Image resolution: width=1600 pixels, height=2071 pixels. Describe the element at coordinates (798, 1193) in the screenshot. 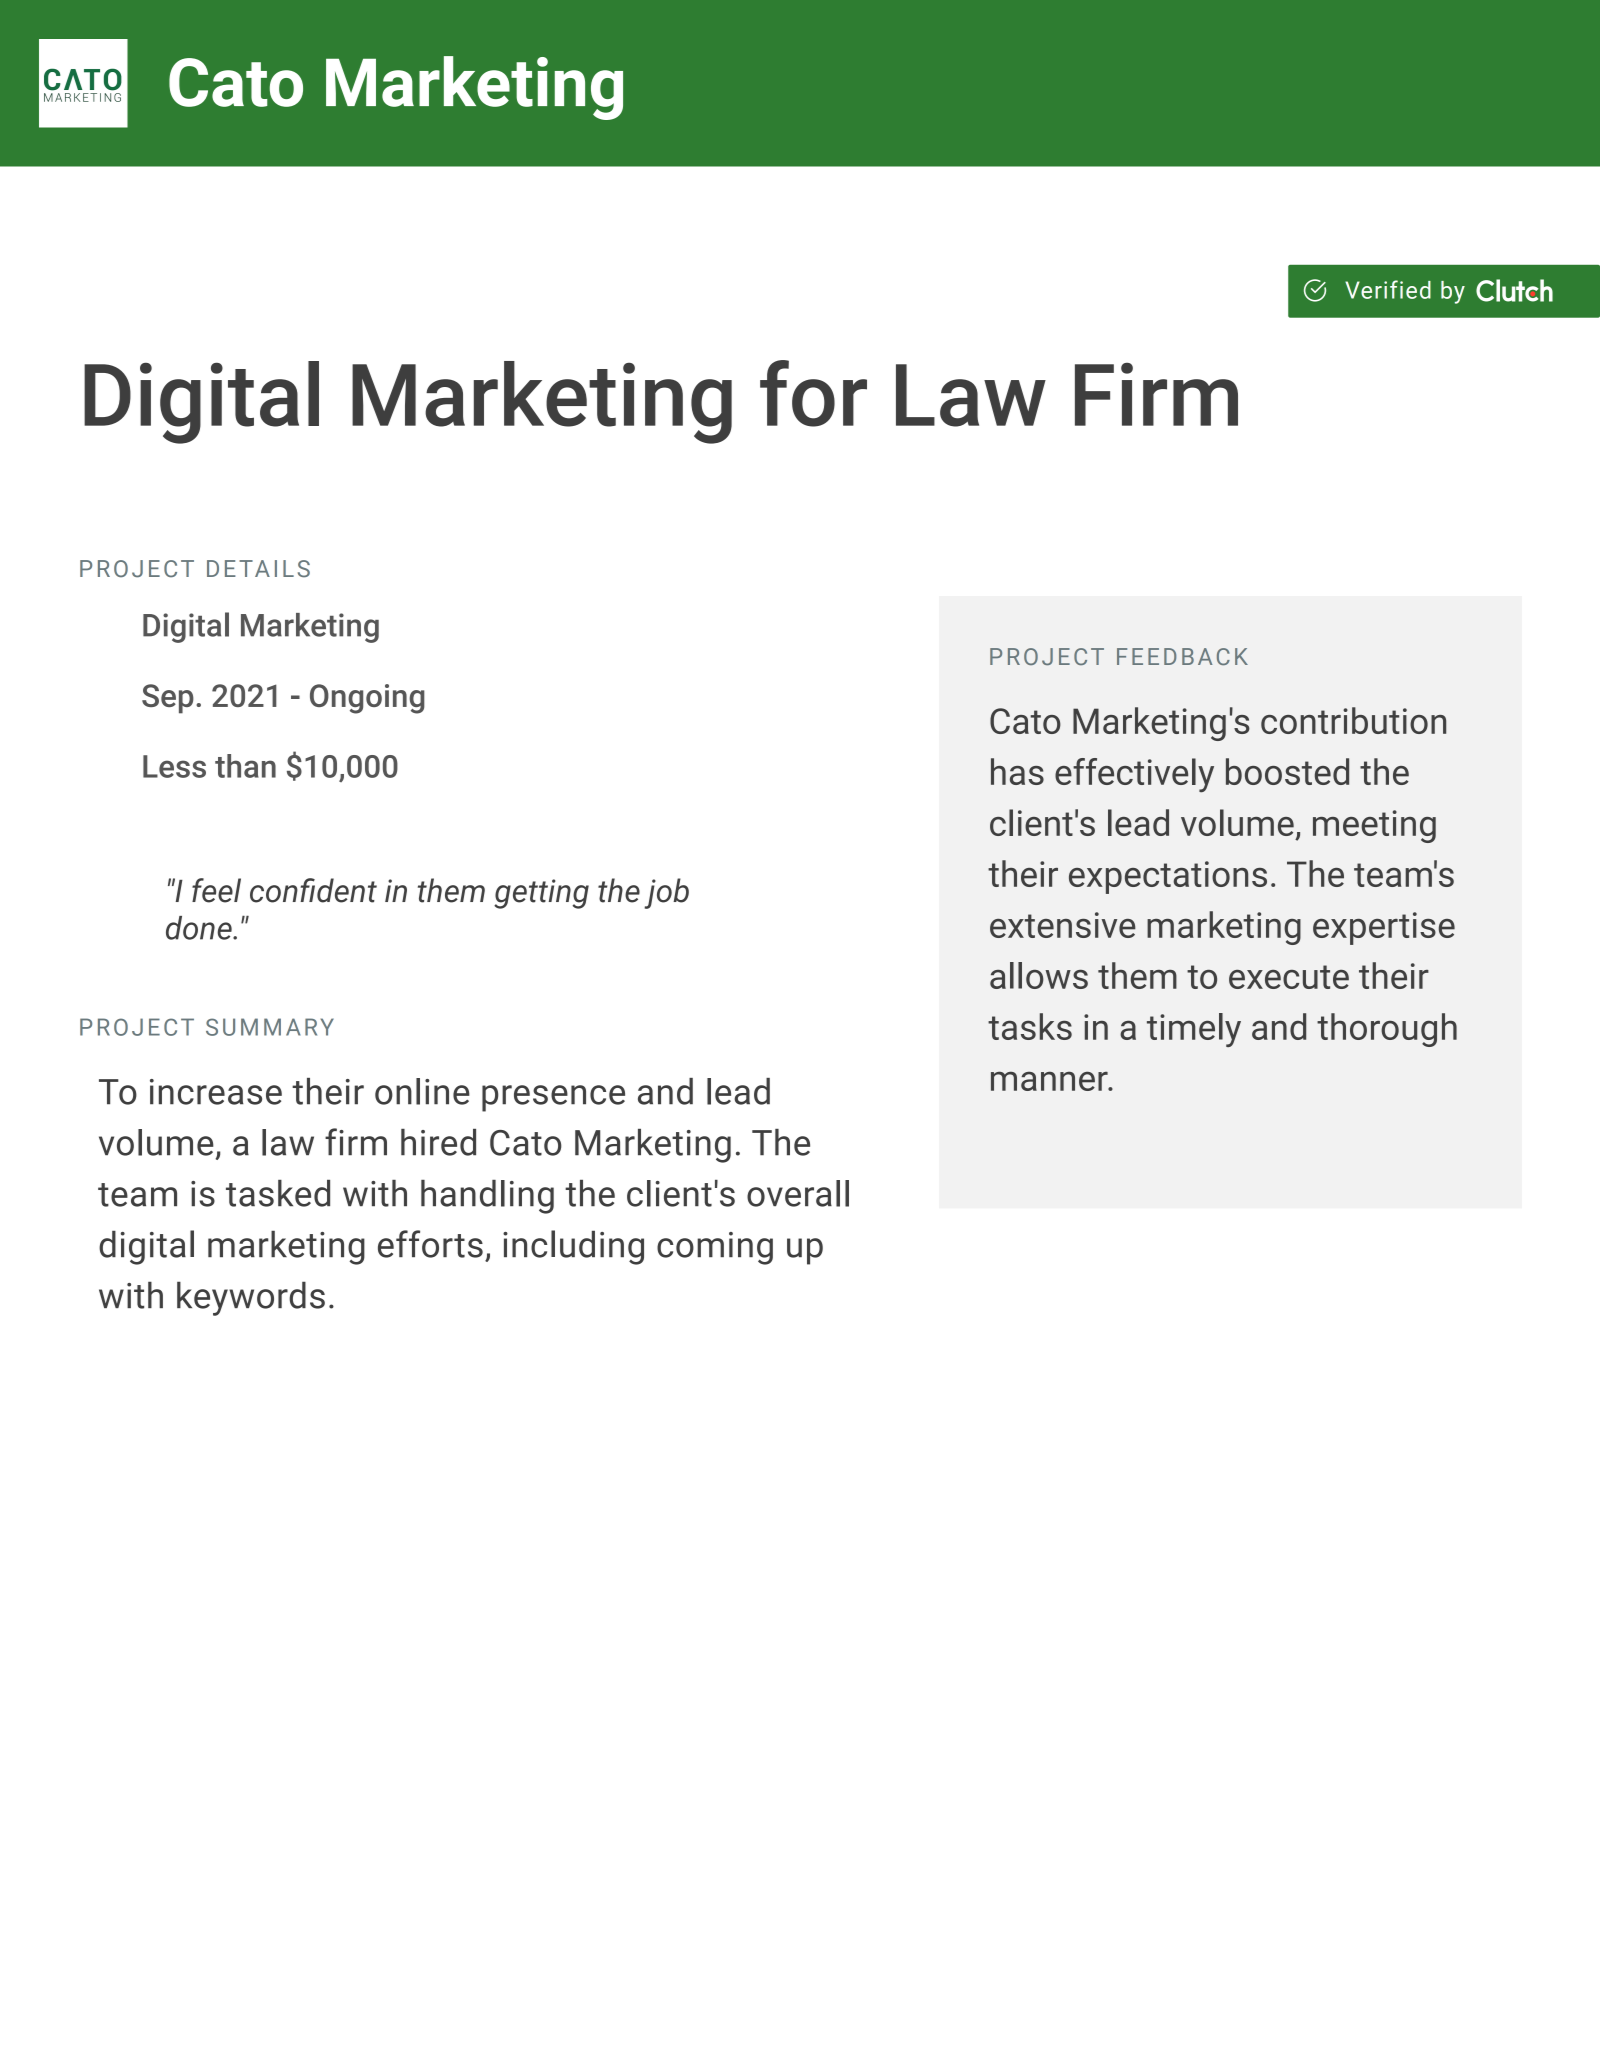

I see `overall` at that location.
